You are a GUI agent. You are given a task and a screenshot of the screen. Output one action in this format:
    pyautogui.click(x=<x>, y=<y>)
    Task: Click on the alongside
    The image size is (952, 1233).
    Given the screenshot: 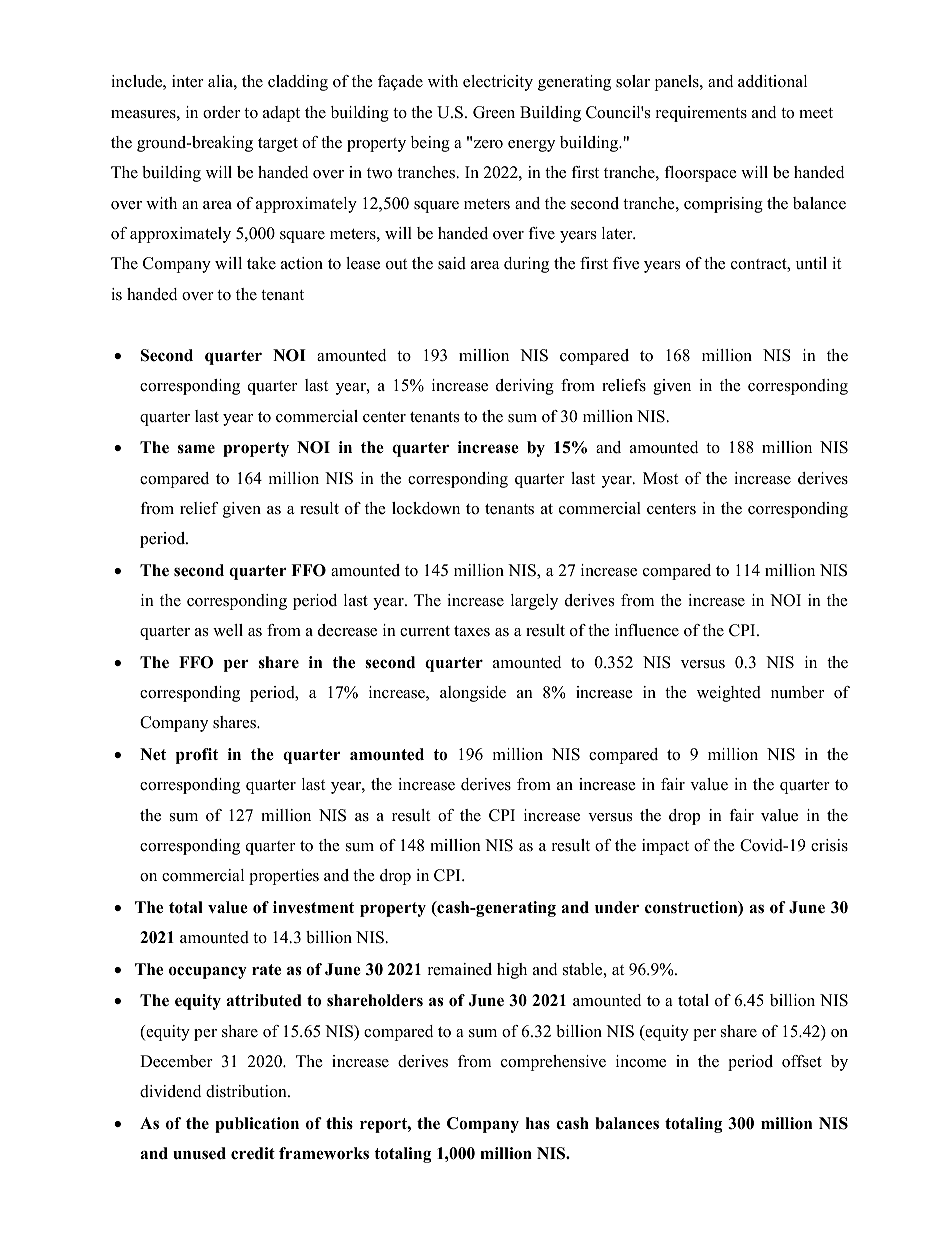 What is the action you would take?
    pyautogui.click(x=473, y=694)
